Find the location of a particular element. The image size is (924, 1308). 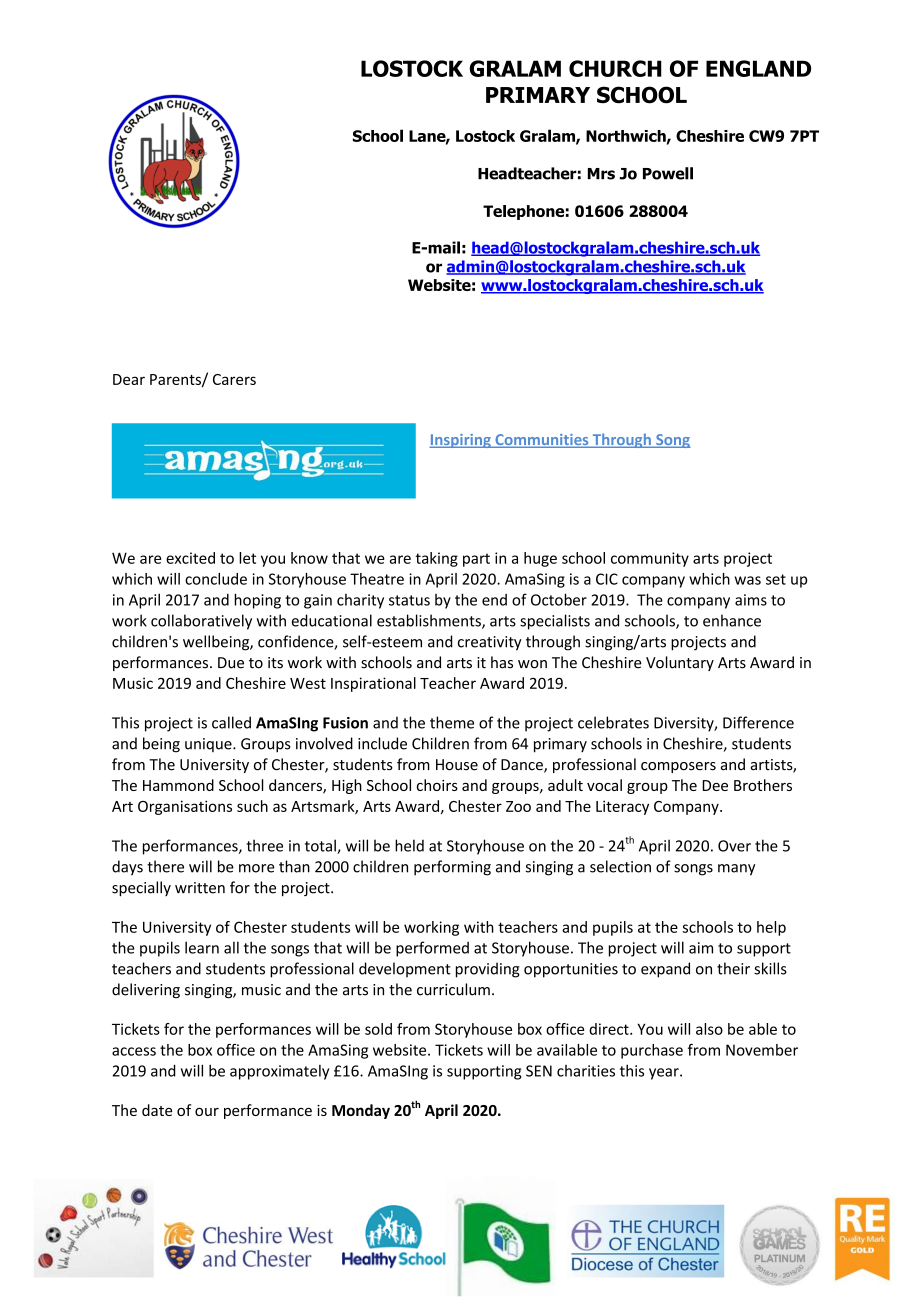

Inspiring is located at coordinates (461, 441).
